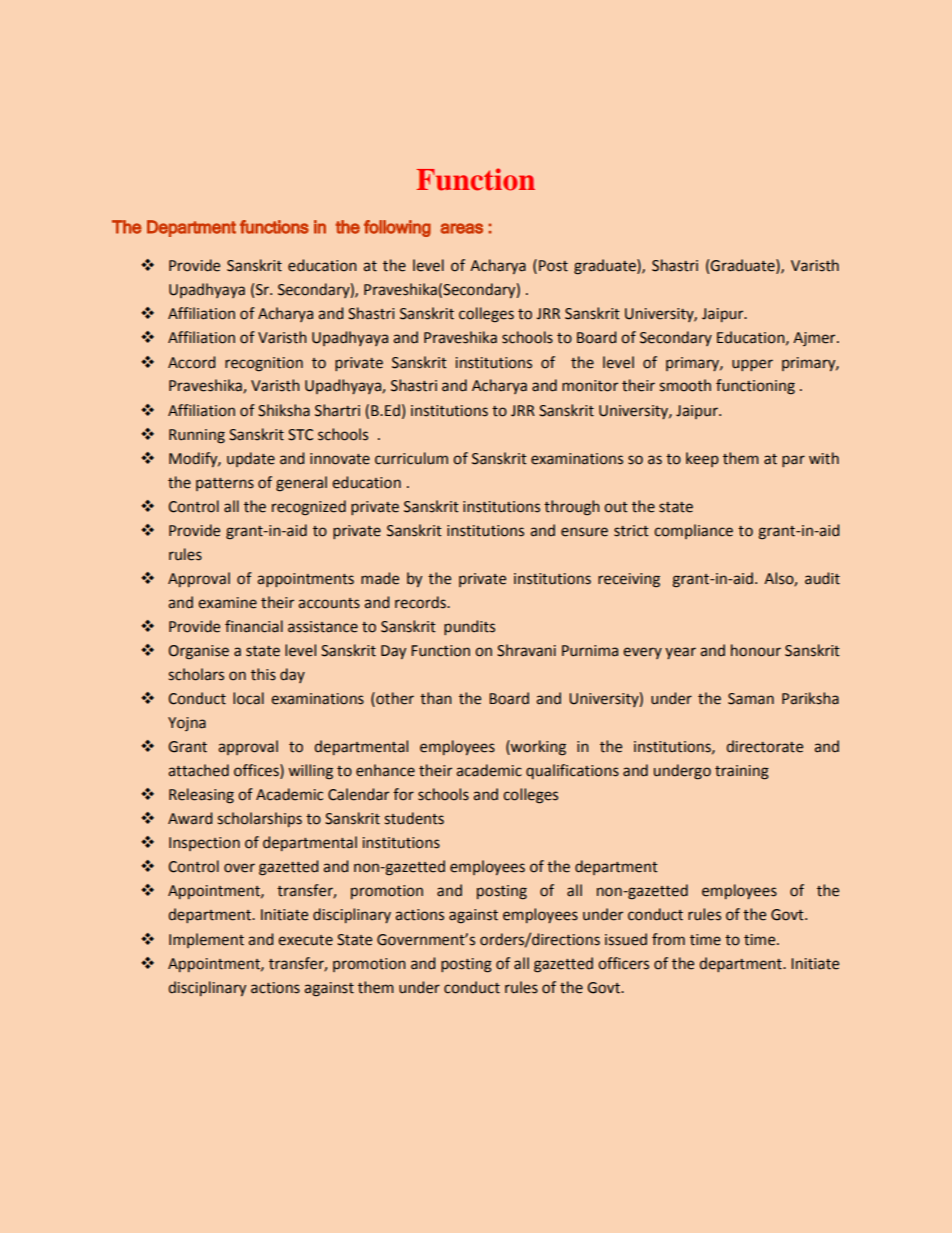  Describe the element at coordinates (822, 578) in the screenshot. I see `audit` at that location.
